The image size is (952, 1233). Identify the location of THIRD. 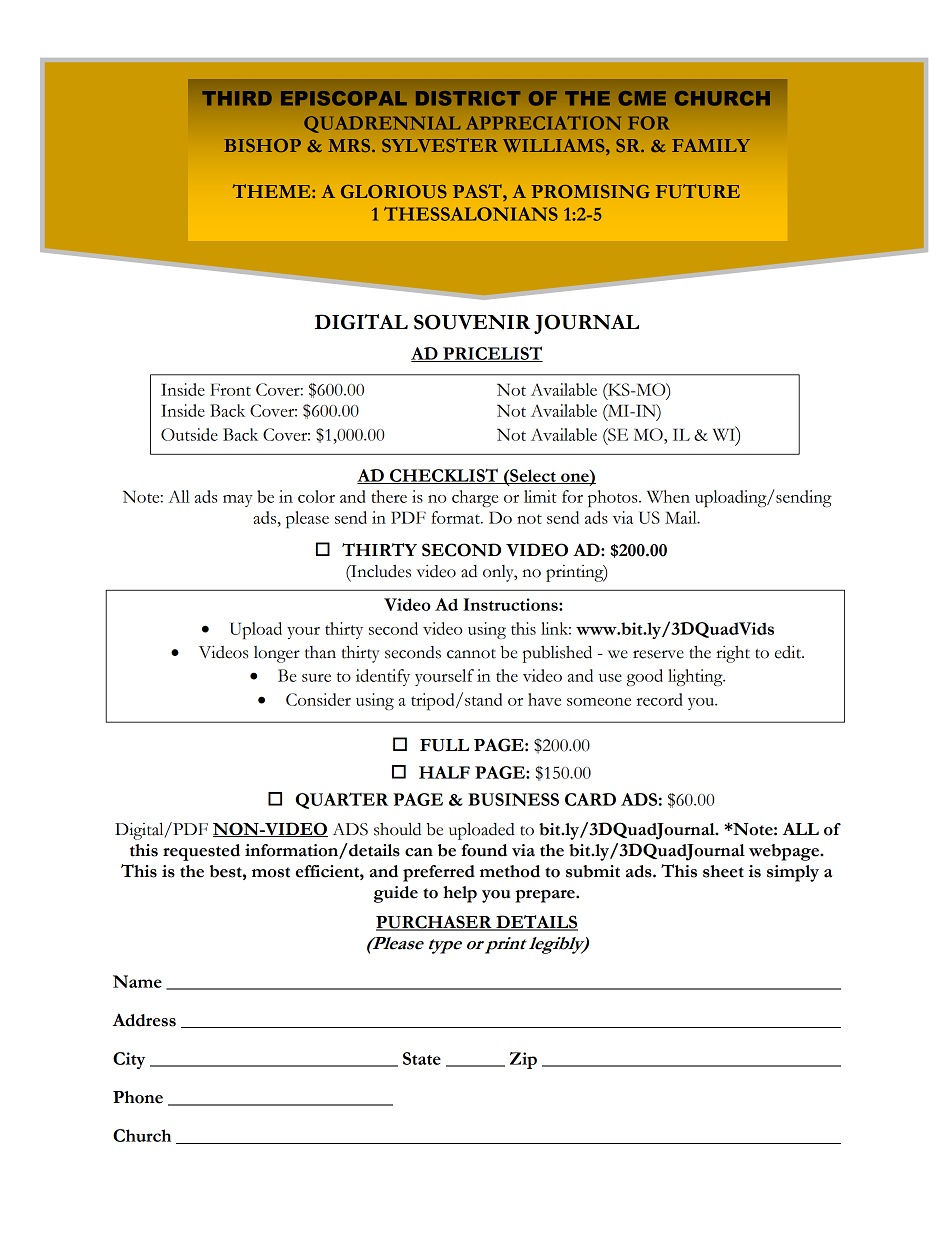
(237, 98).
